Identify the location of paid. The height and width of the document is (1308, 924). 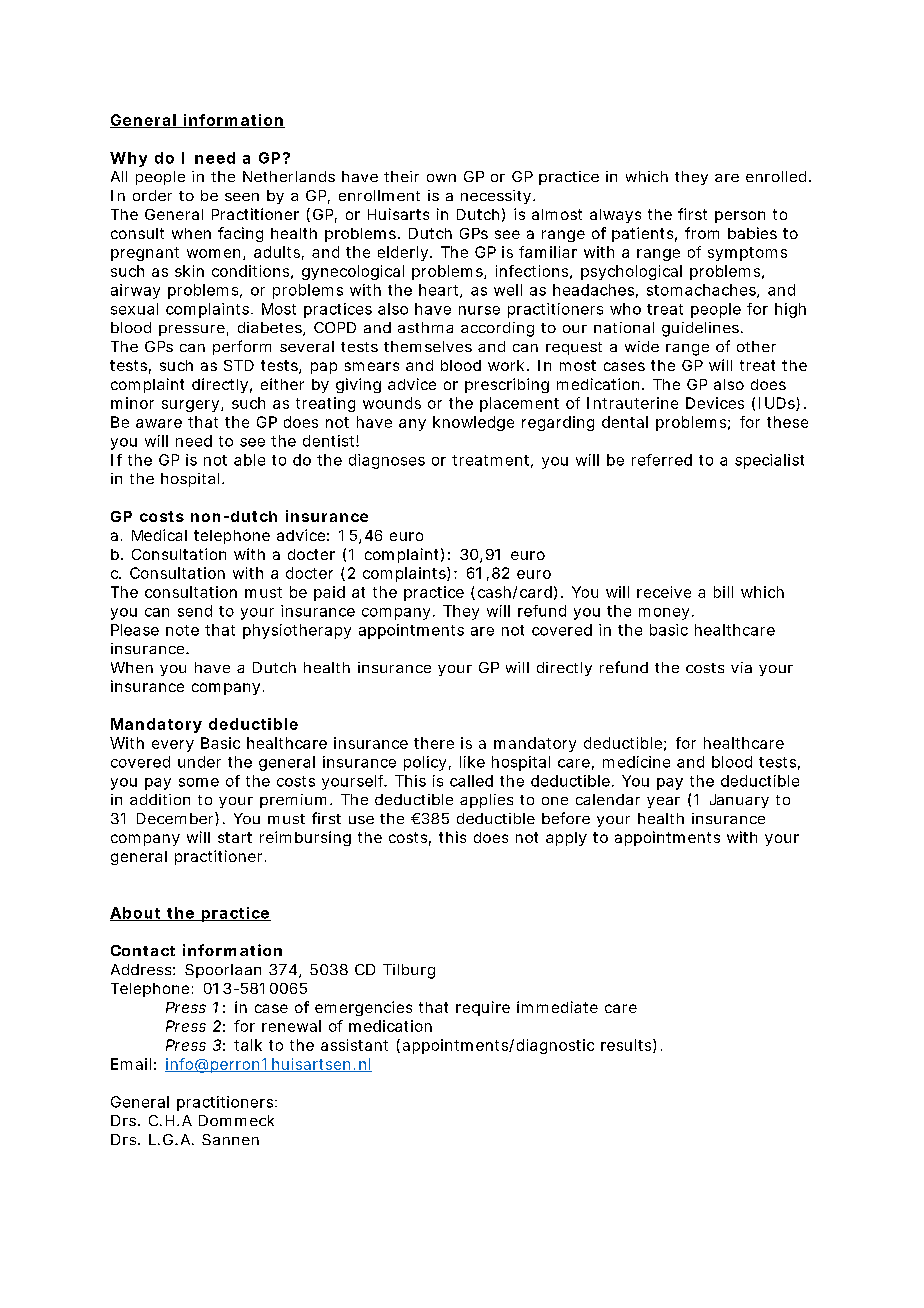
(329, 593).
